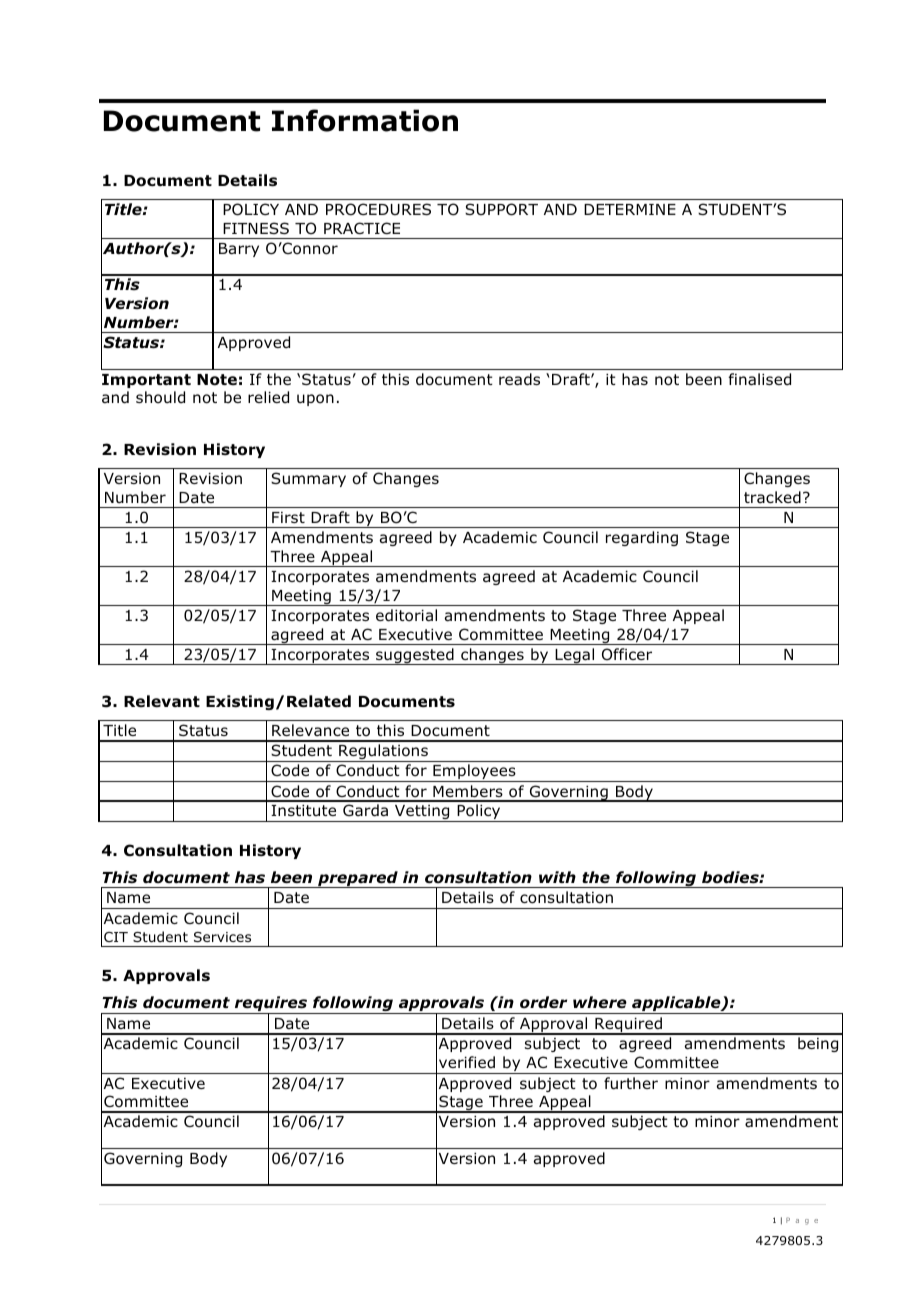 The width and height of the screenshot is (924, 1308). I want to click on editorial, so click(406, 615).
